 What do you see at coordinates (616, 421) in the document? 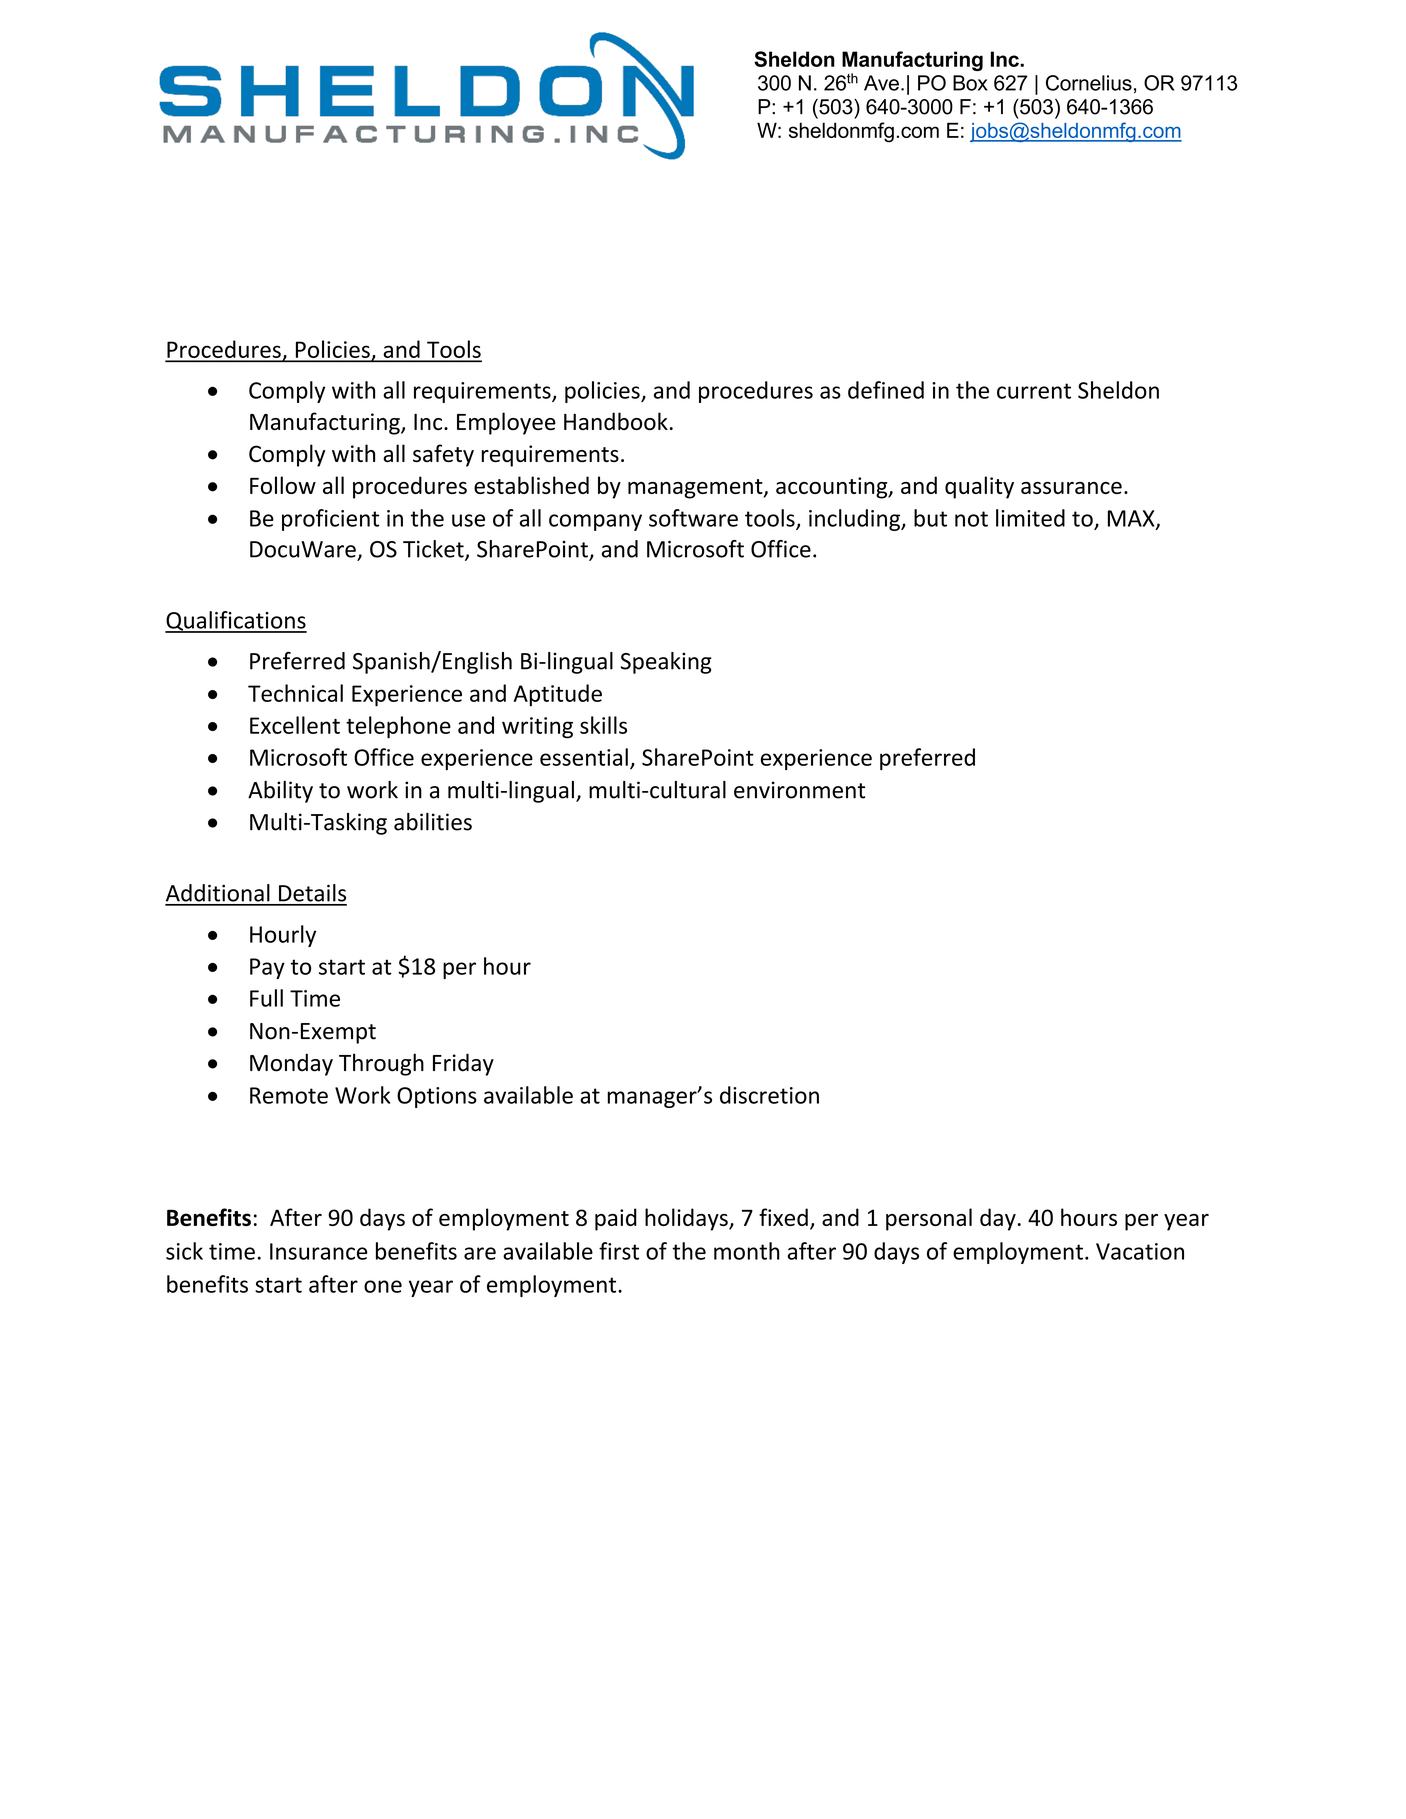
I see `Handbook` at bounding box center [616, 421].
